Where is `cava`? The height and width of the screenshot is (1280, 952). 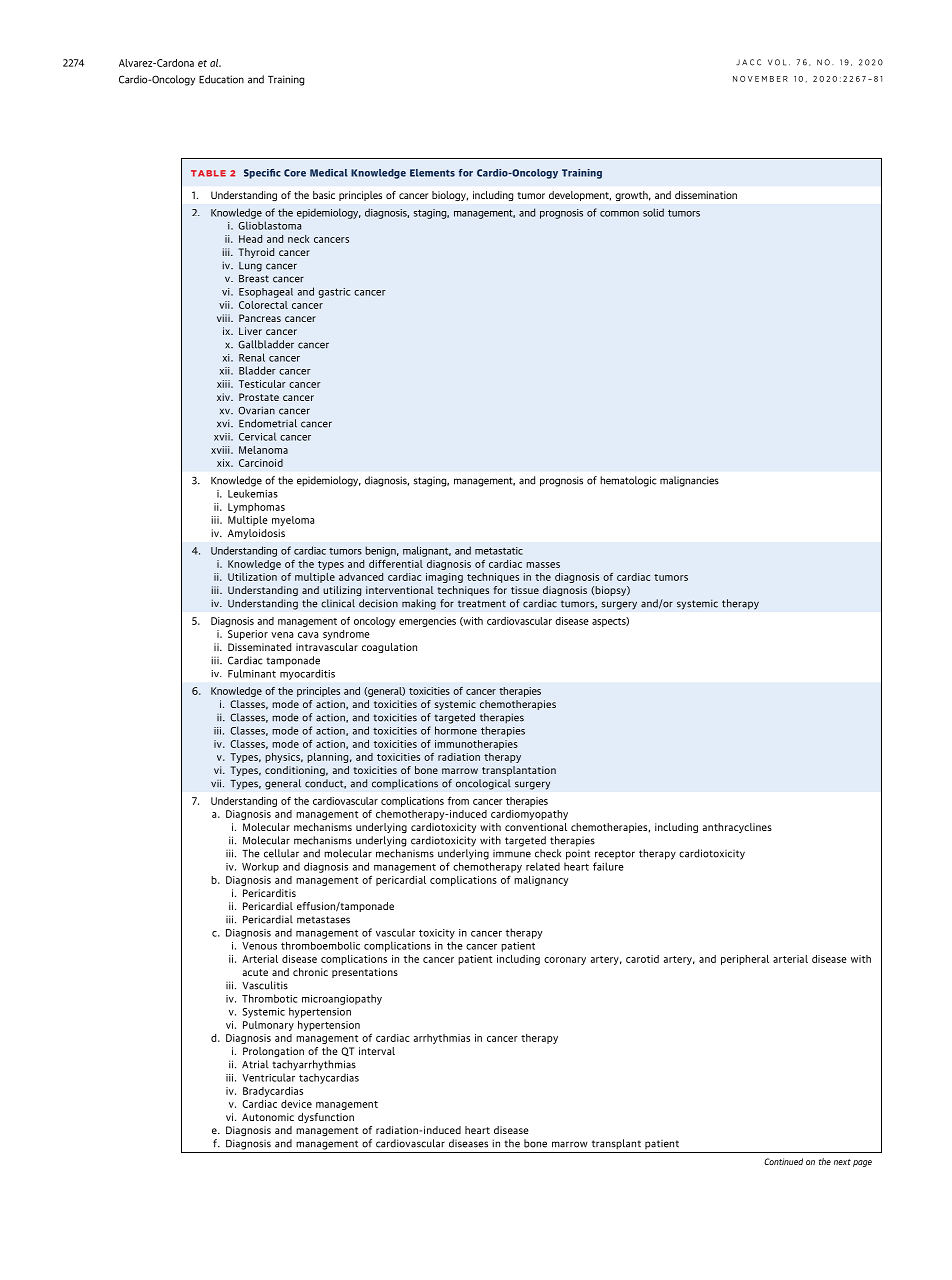
cava is located at coordinates (308, 635).
